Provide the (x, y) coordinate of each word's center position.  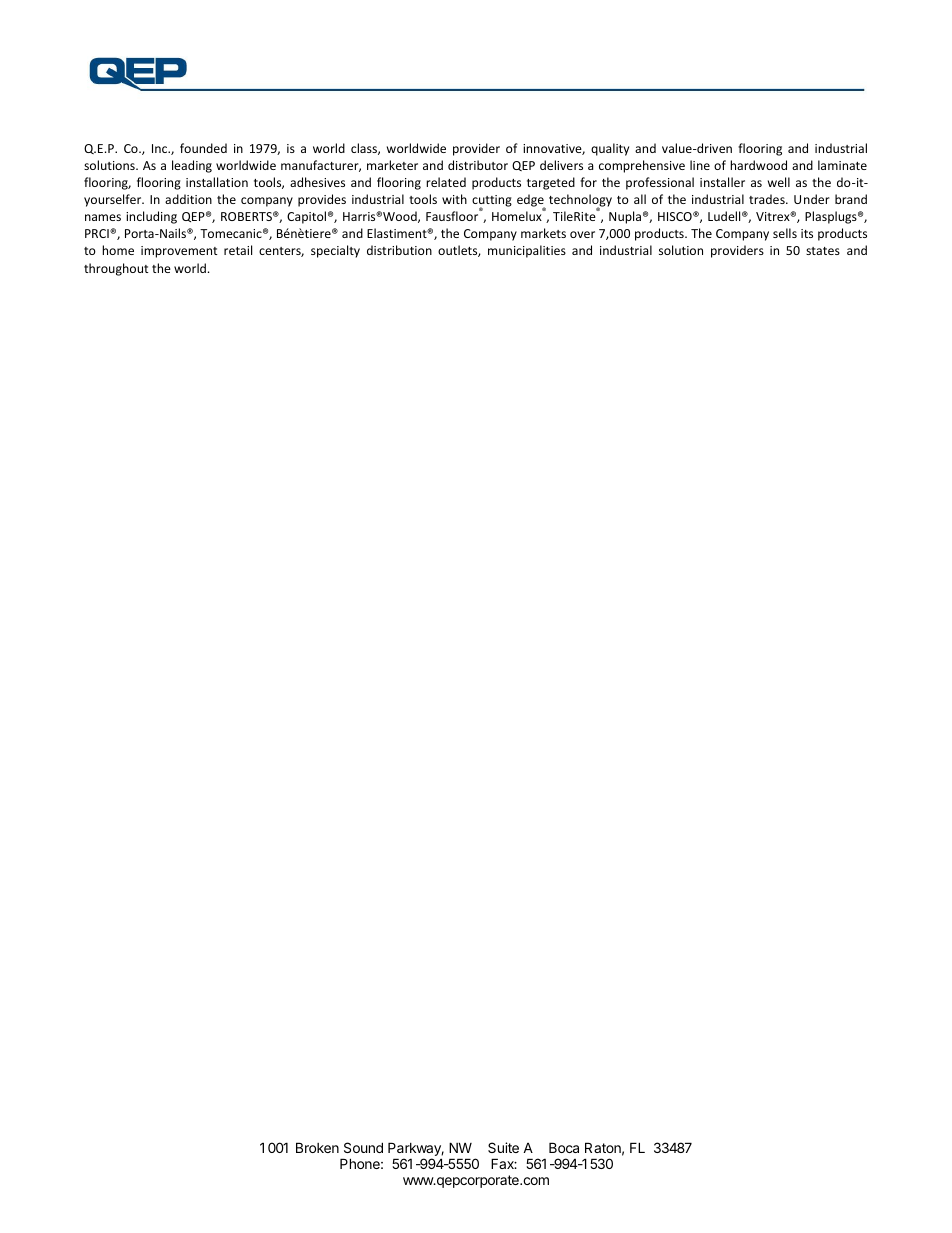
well (779, 182)
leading (192, 166)
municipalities (527, 251)
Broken (317, 1147)
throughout (116, 269)
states (823, 251)
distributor (478, 165)
